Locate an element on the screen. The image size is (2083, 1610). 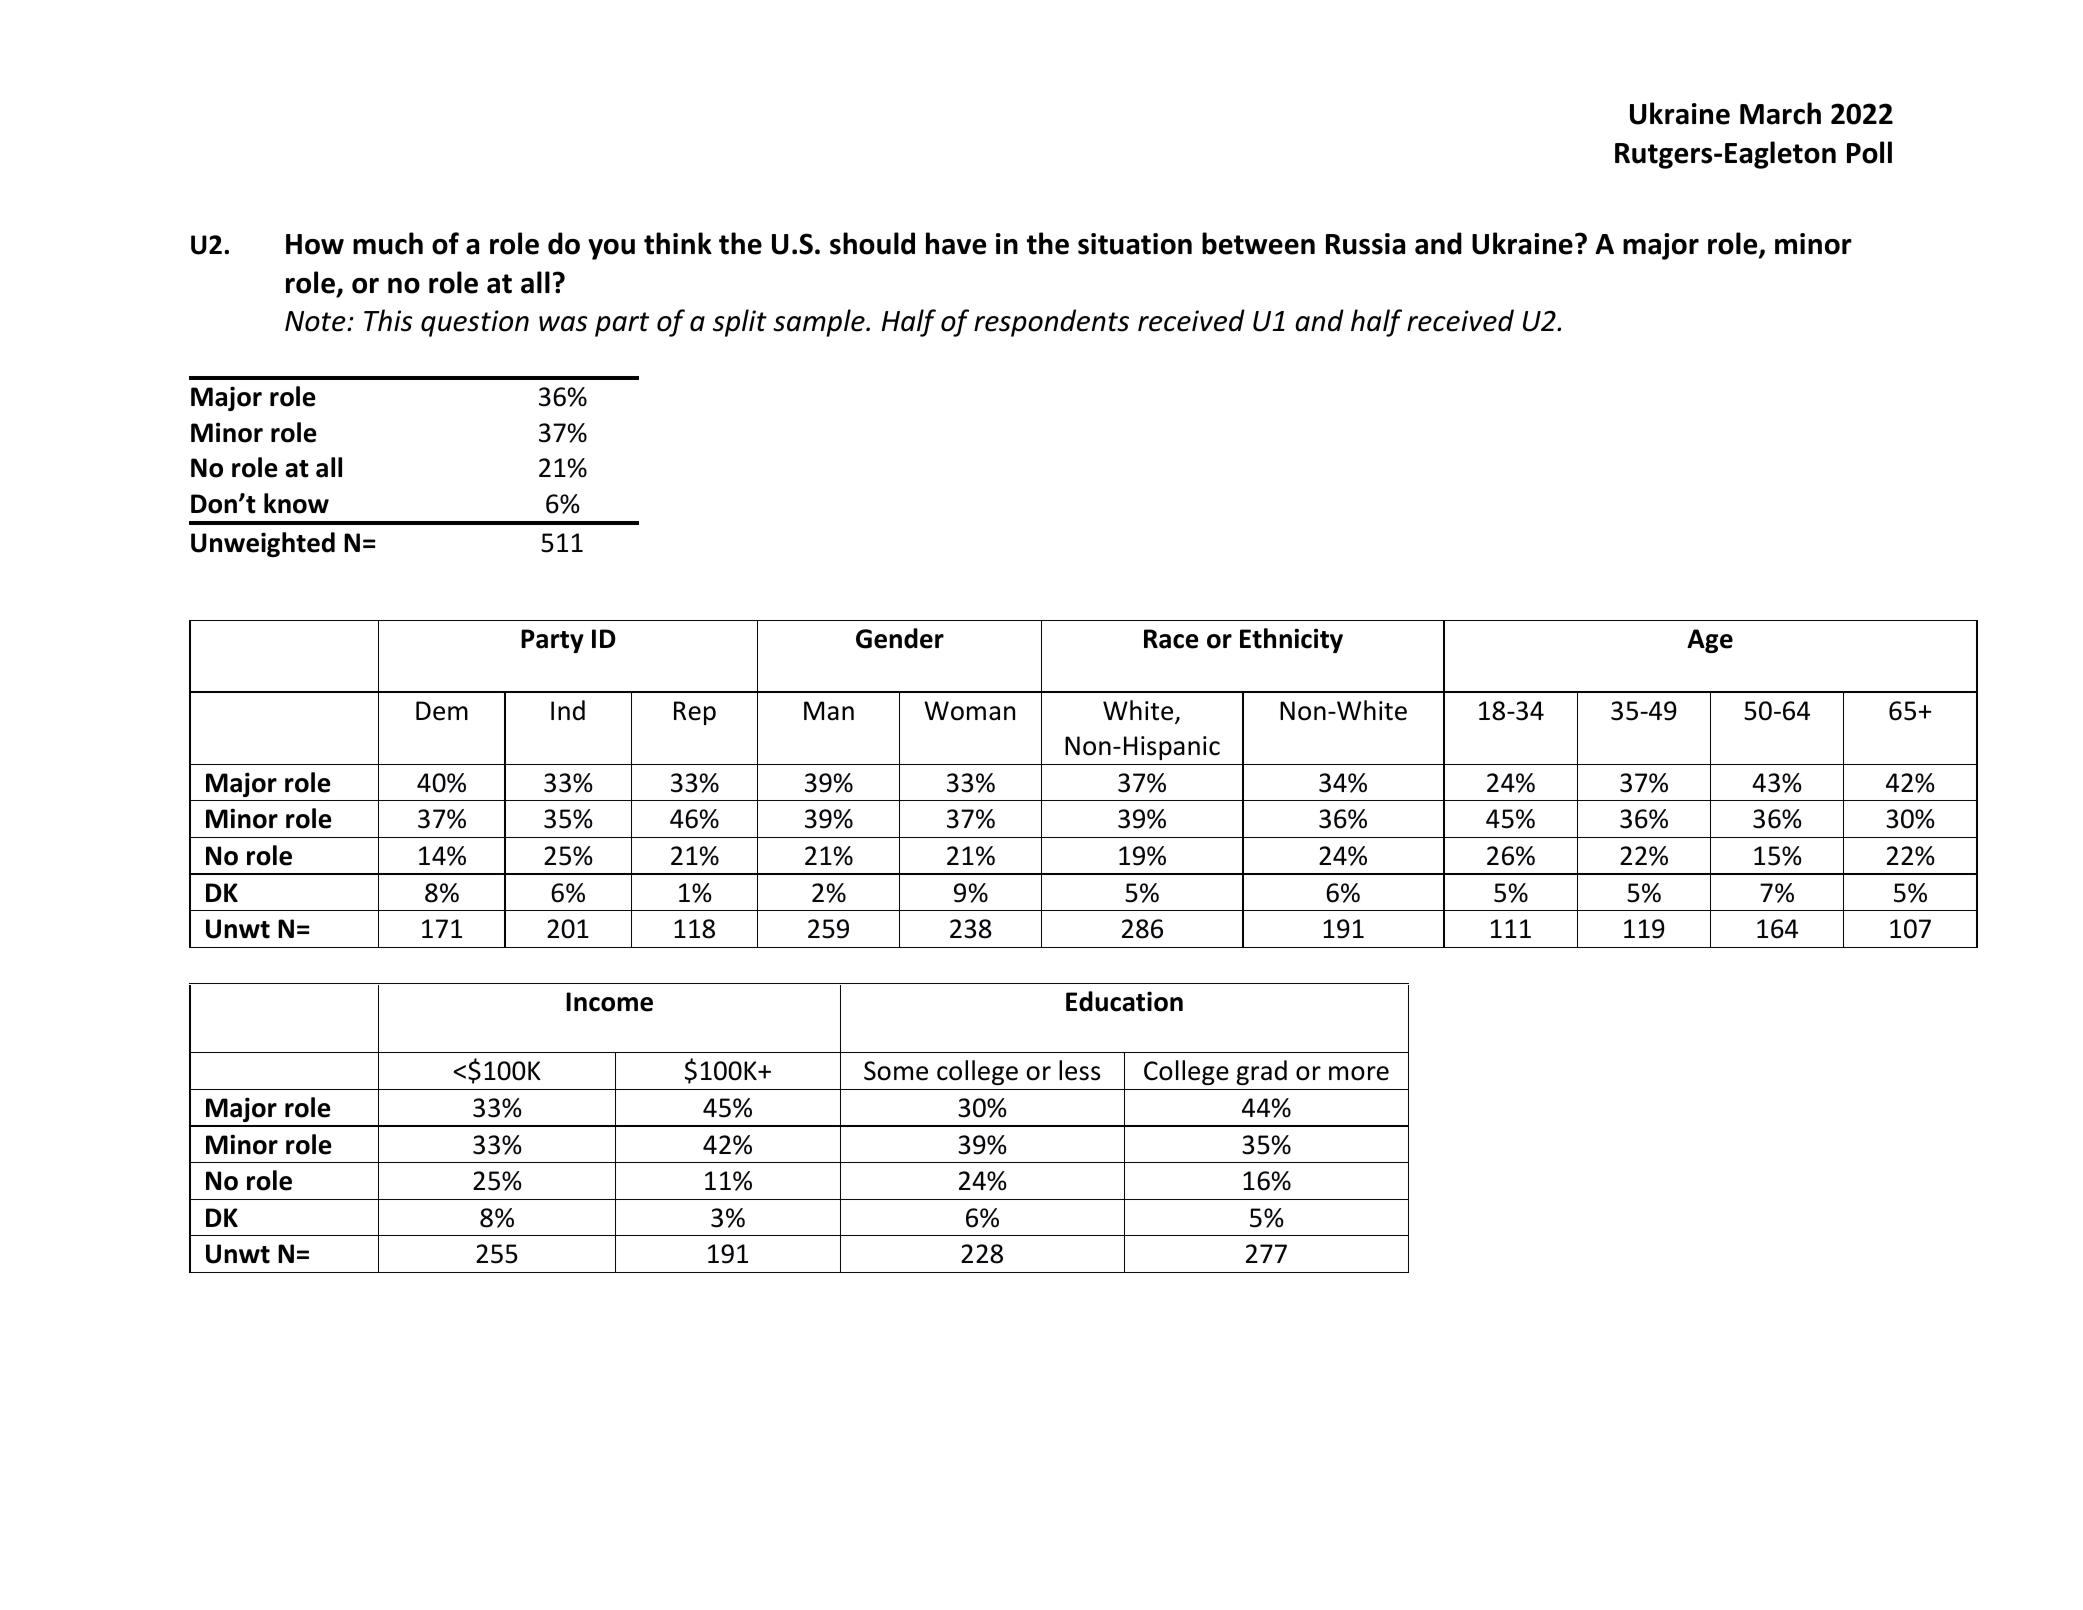
Income is located at coordinates (609, 1002).
